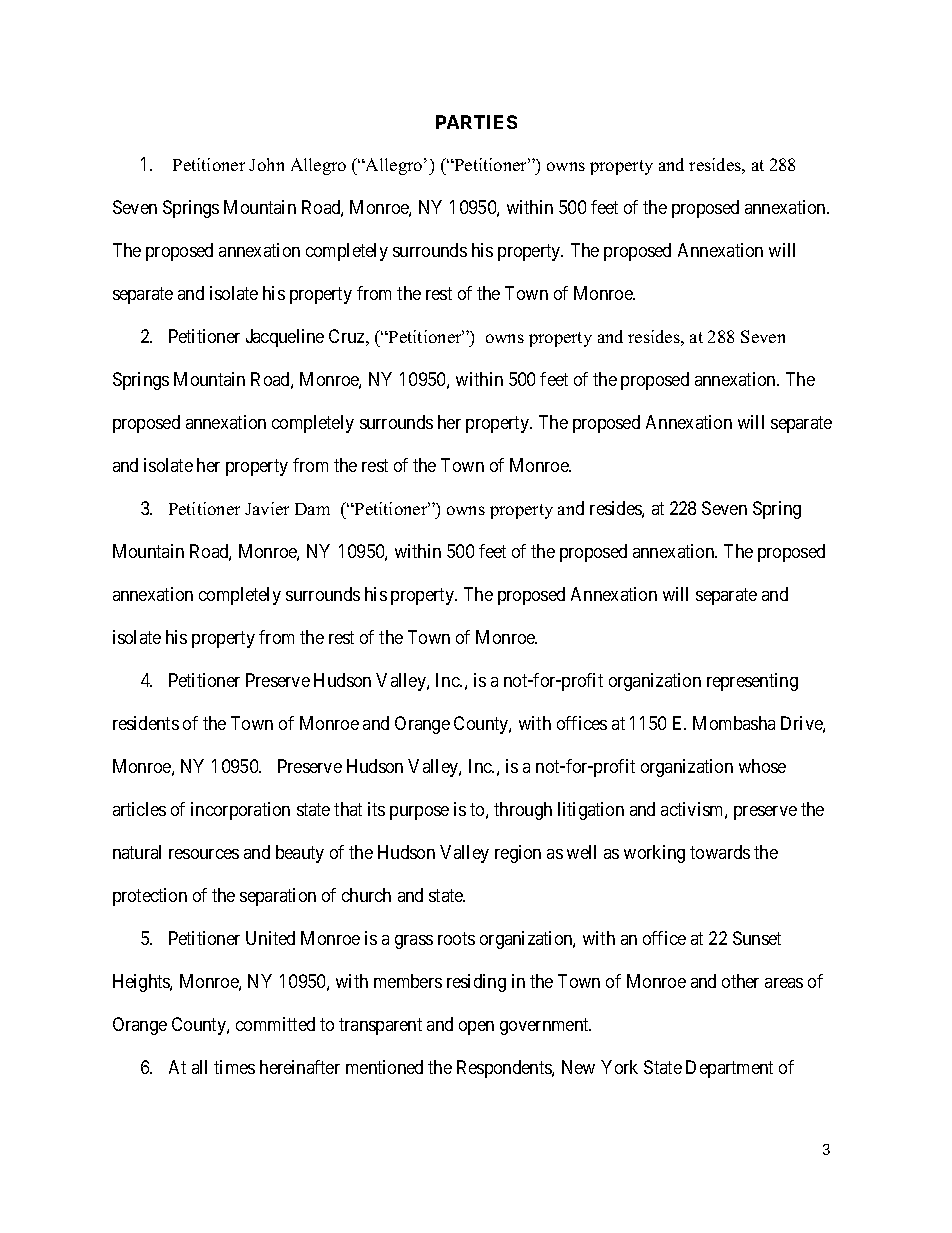  I want to click on residents, so click(146, 723).
